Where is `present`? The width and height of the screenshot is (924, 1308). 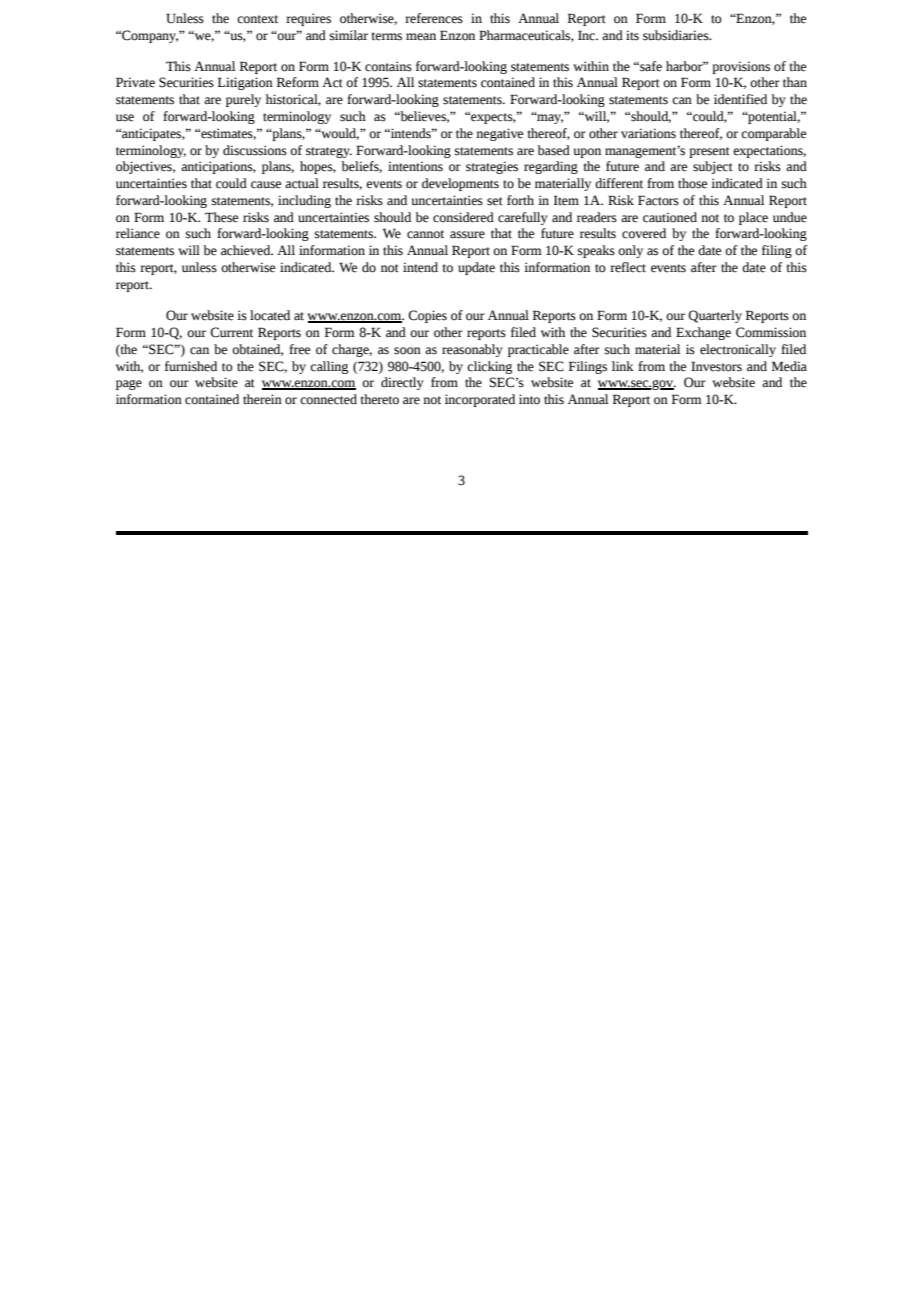 present is located at coordinates (709, 152).
